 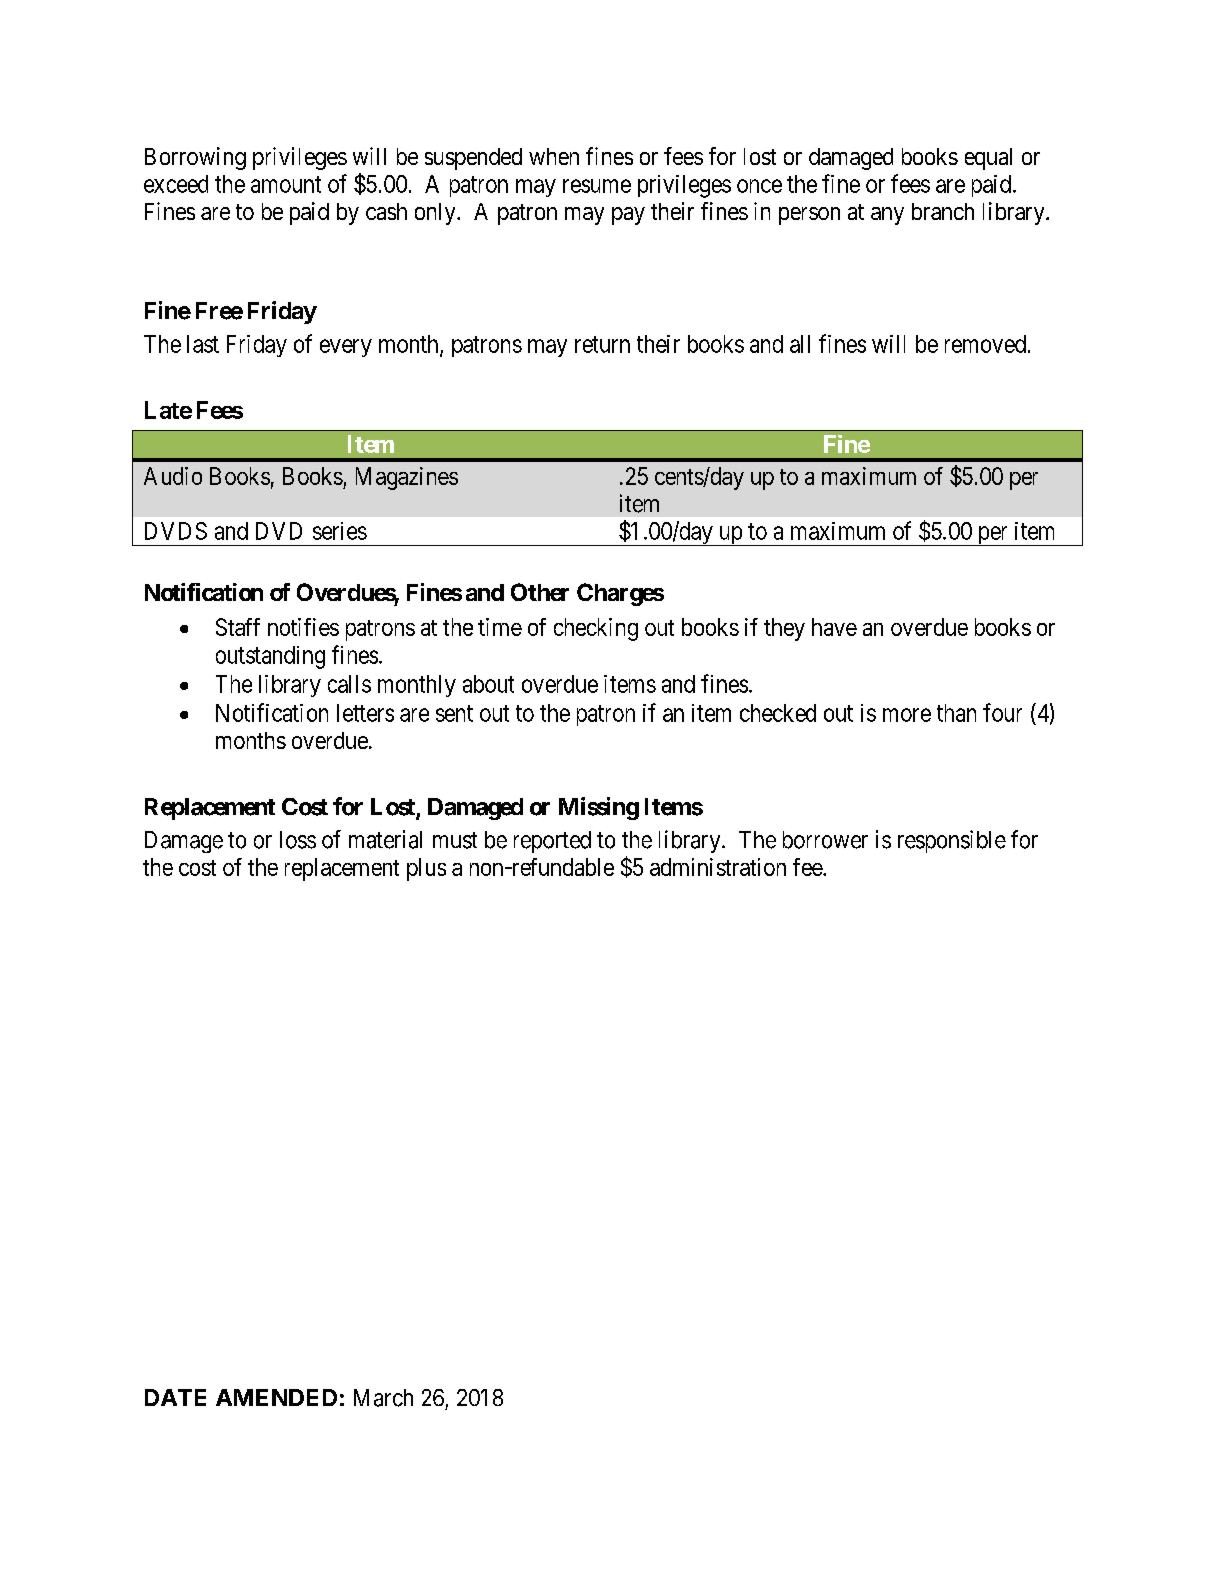 I want to click on March, so click(x=383, y=1398).
